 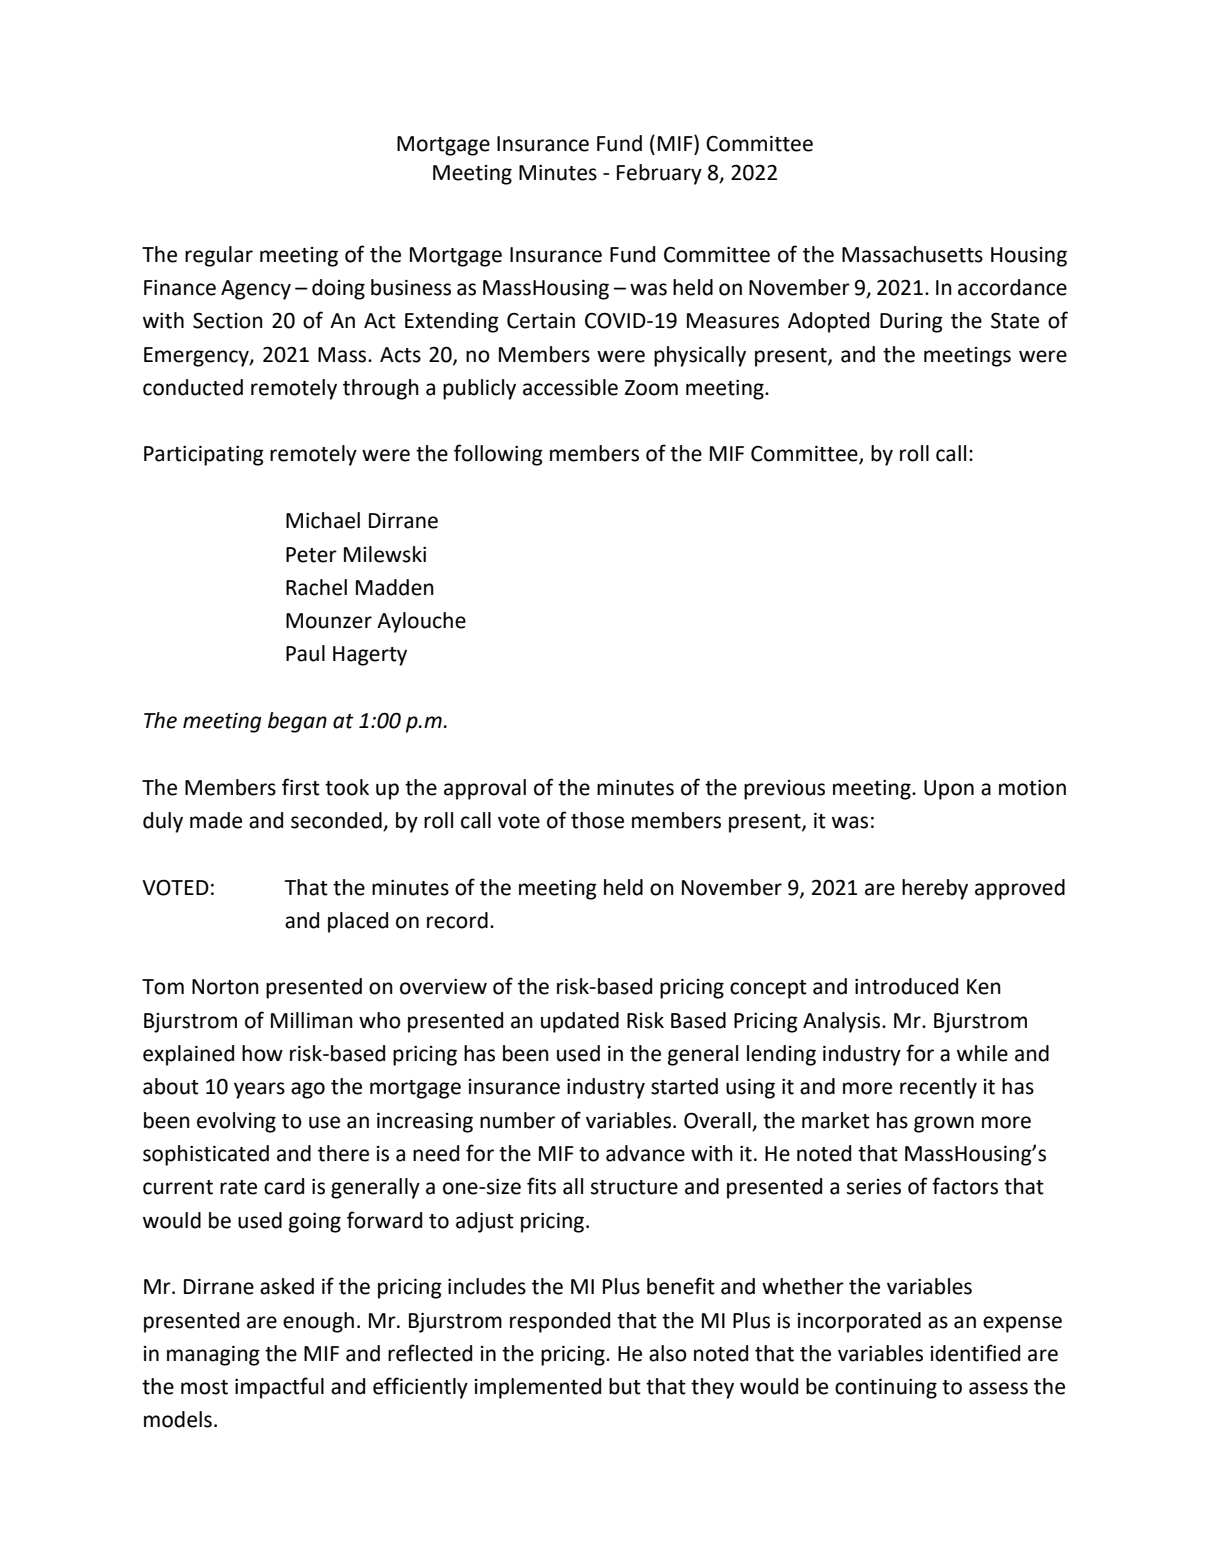 What do you see at coordinates (659, 174) in the screenshot?
I see `February` at bounding box center [659, 174].
